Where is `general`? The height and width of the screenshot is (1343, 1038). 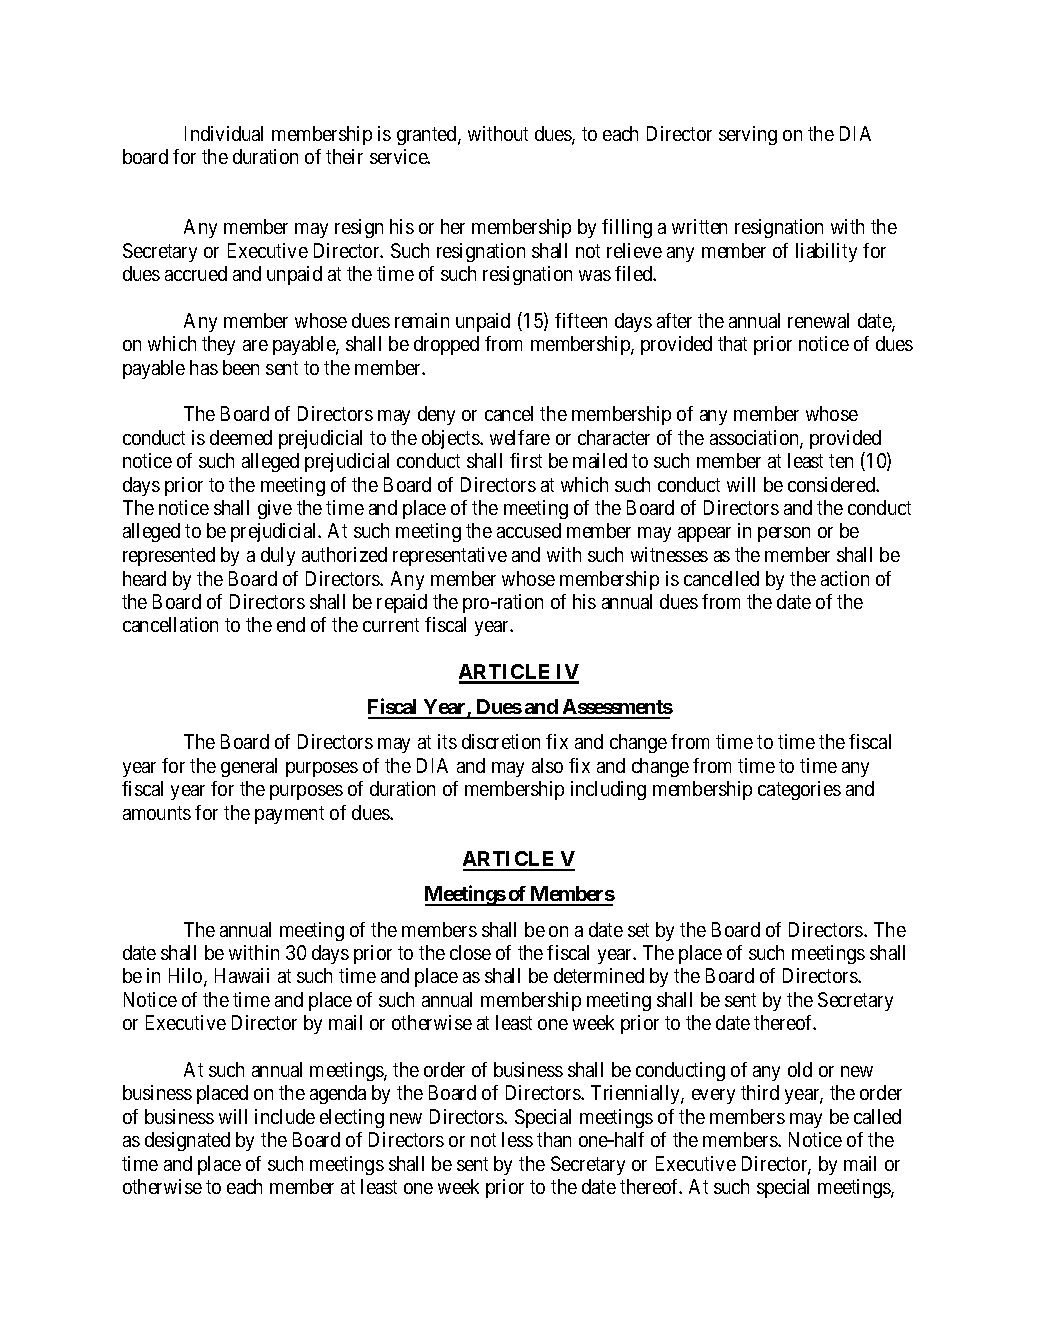 general is located at coordinates (249, 767).
